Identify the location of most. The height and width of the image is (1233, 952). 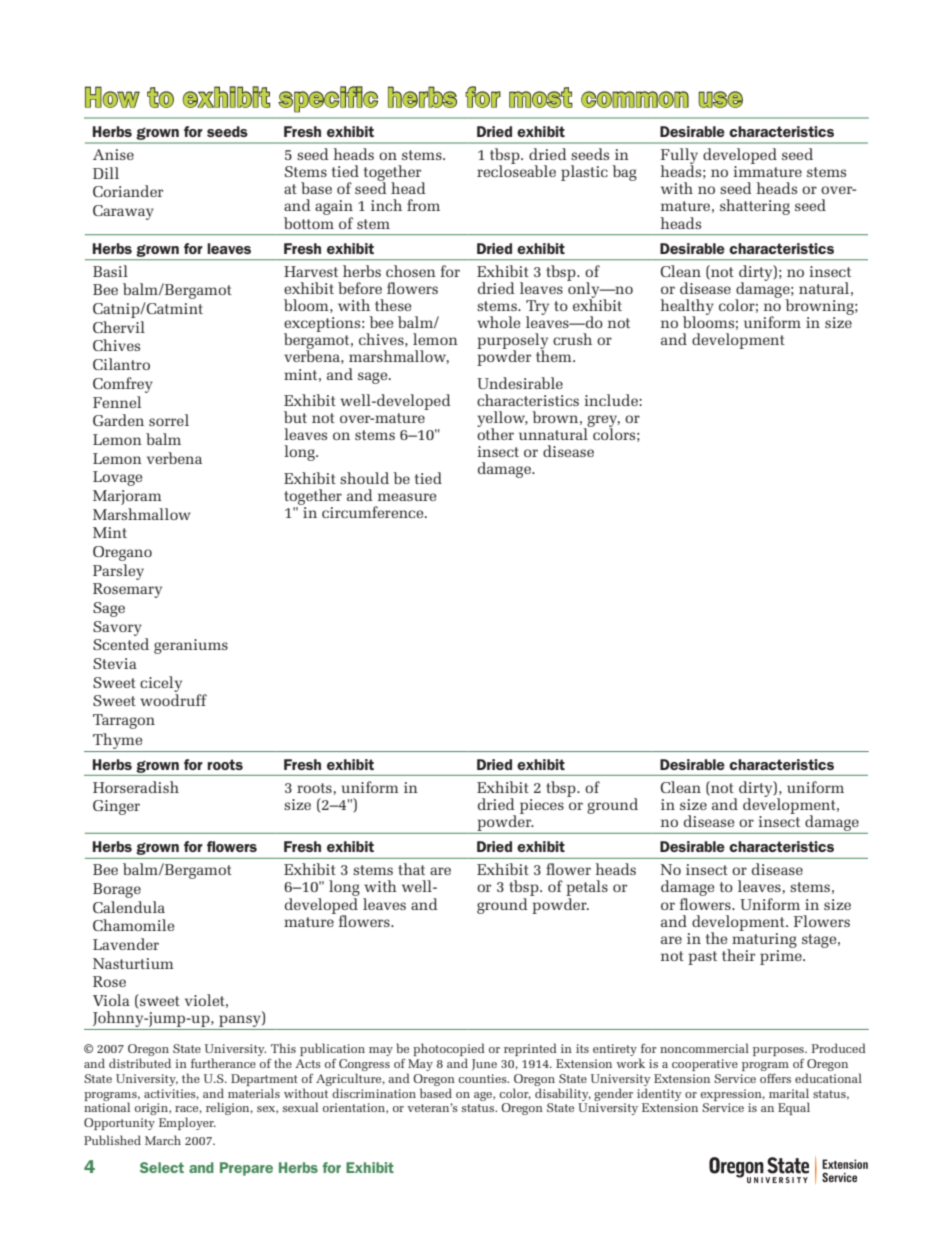
(541, 97).
